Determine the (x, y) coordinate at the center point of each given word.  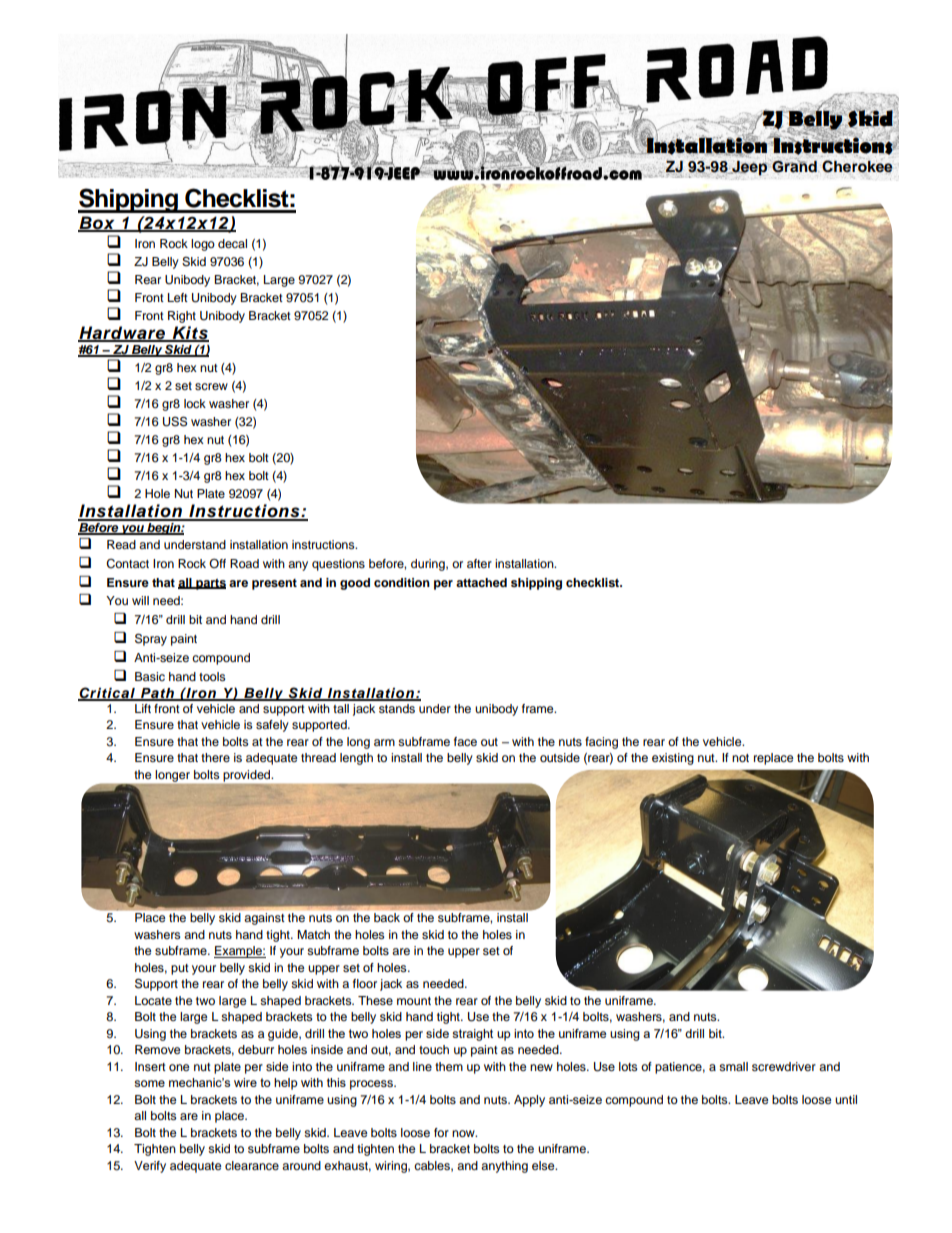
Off (217, 563)
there (215, 757)
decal (232, 243)
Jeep (748, 168)
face (465, 741)
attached (481, 582)
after (479, 563)
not (740, 758)
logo (203, 245)
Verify (150, 1167)
